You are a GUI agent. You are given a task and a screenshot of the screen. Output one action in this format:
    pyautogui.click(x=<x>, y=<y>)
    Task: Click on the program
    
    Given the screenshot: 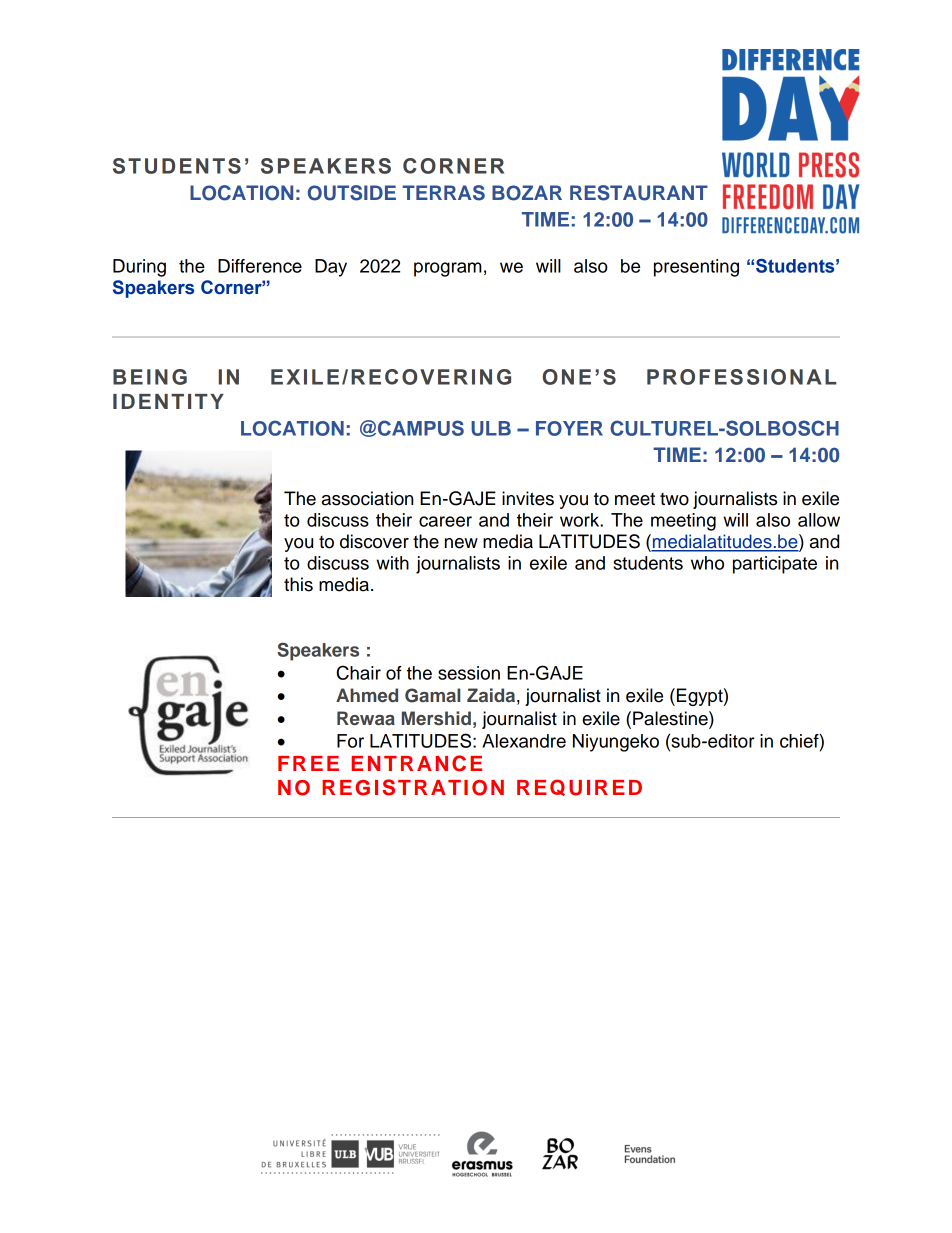 What is the action you would take?
    pyautogui.click(x=448, y=269)
